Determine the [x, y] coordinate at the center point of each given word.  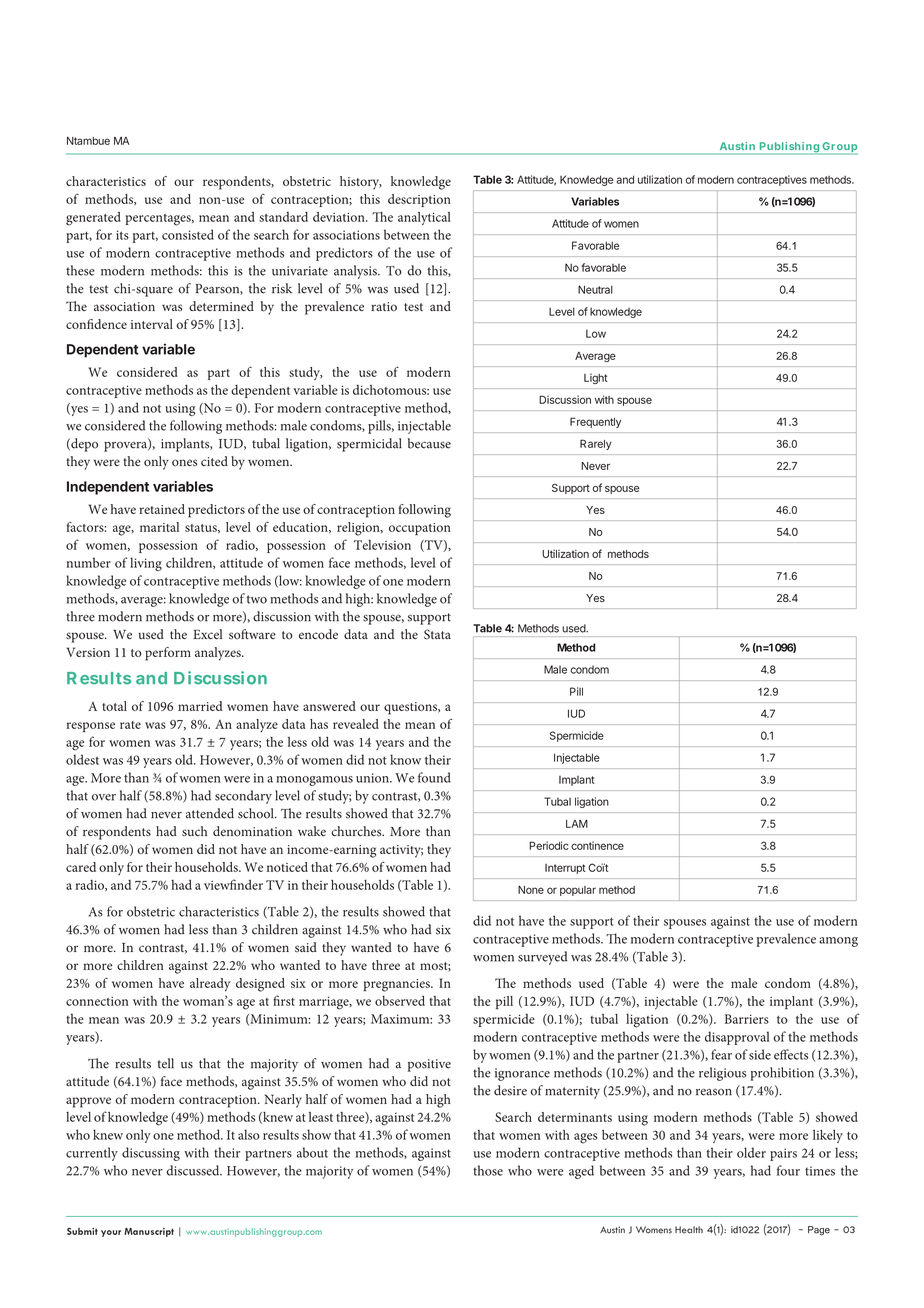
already [210, 985]
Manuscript [149, 1232]
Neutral [595, 289]
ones [184, 462]
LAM [577, 824]
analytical [424, 218]
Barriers [747, 1019]
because [429, 443]
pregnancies [398, 985]
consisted [188, 234]
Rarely [596, 444]
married [200, 706]
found [434, 777]
